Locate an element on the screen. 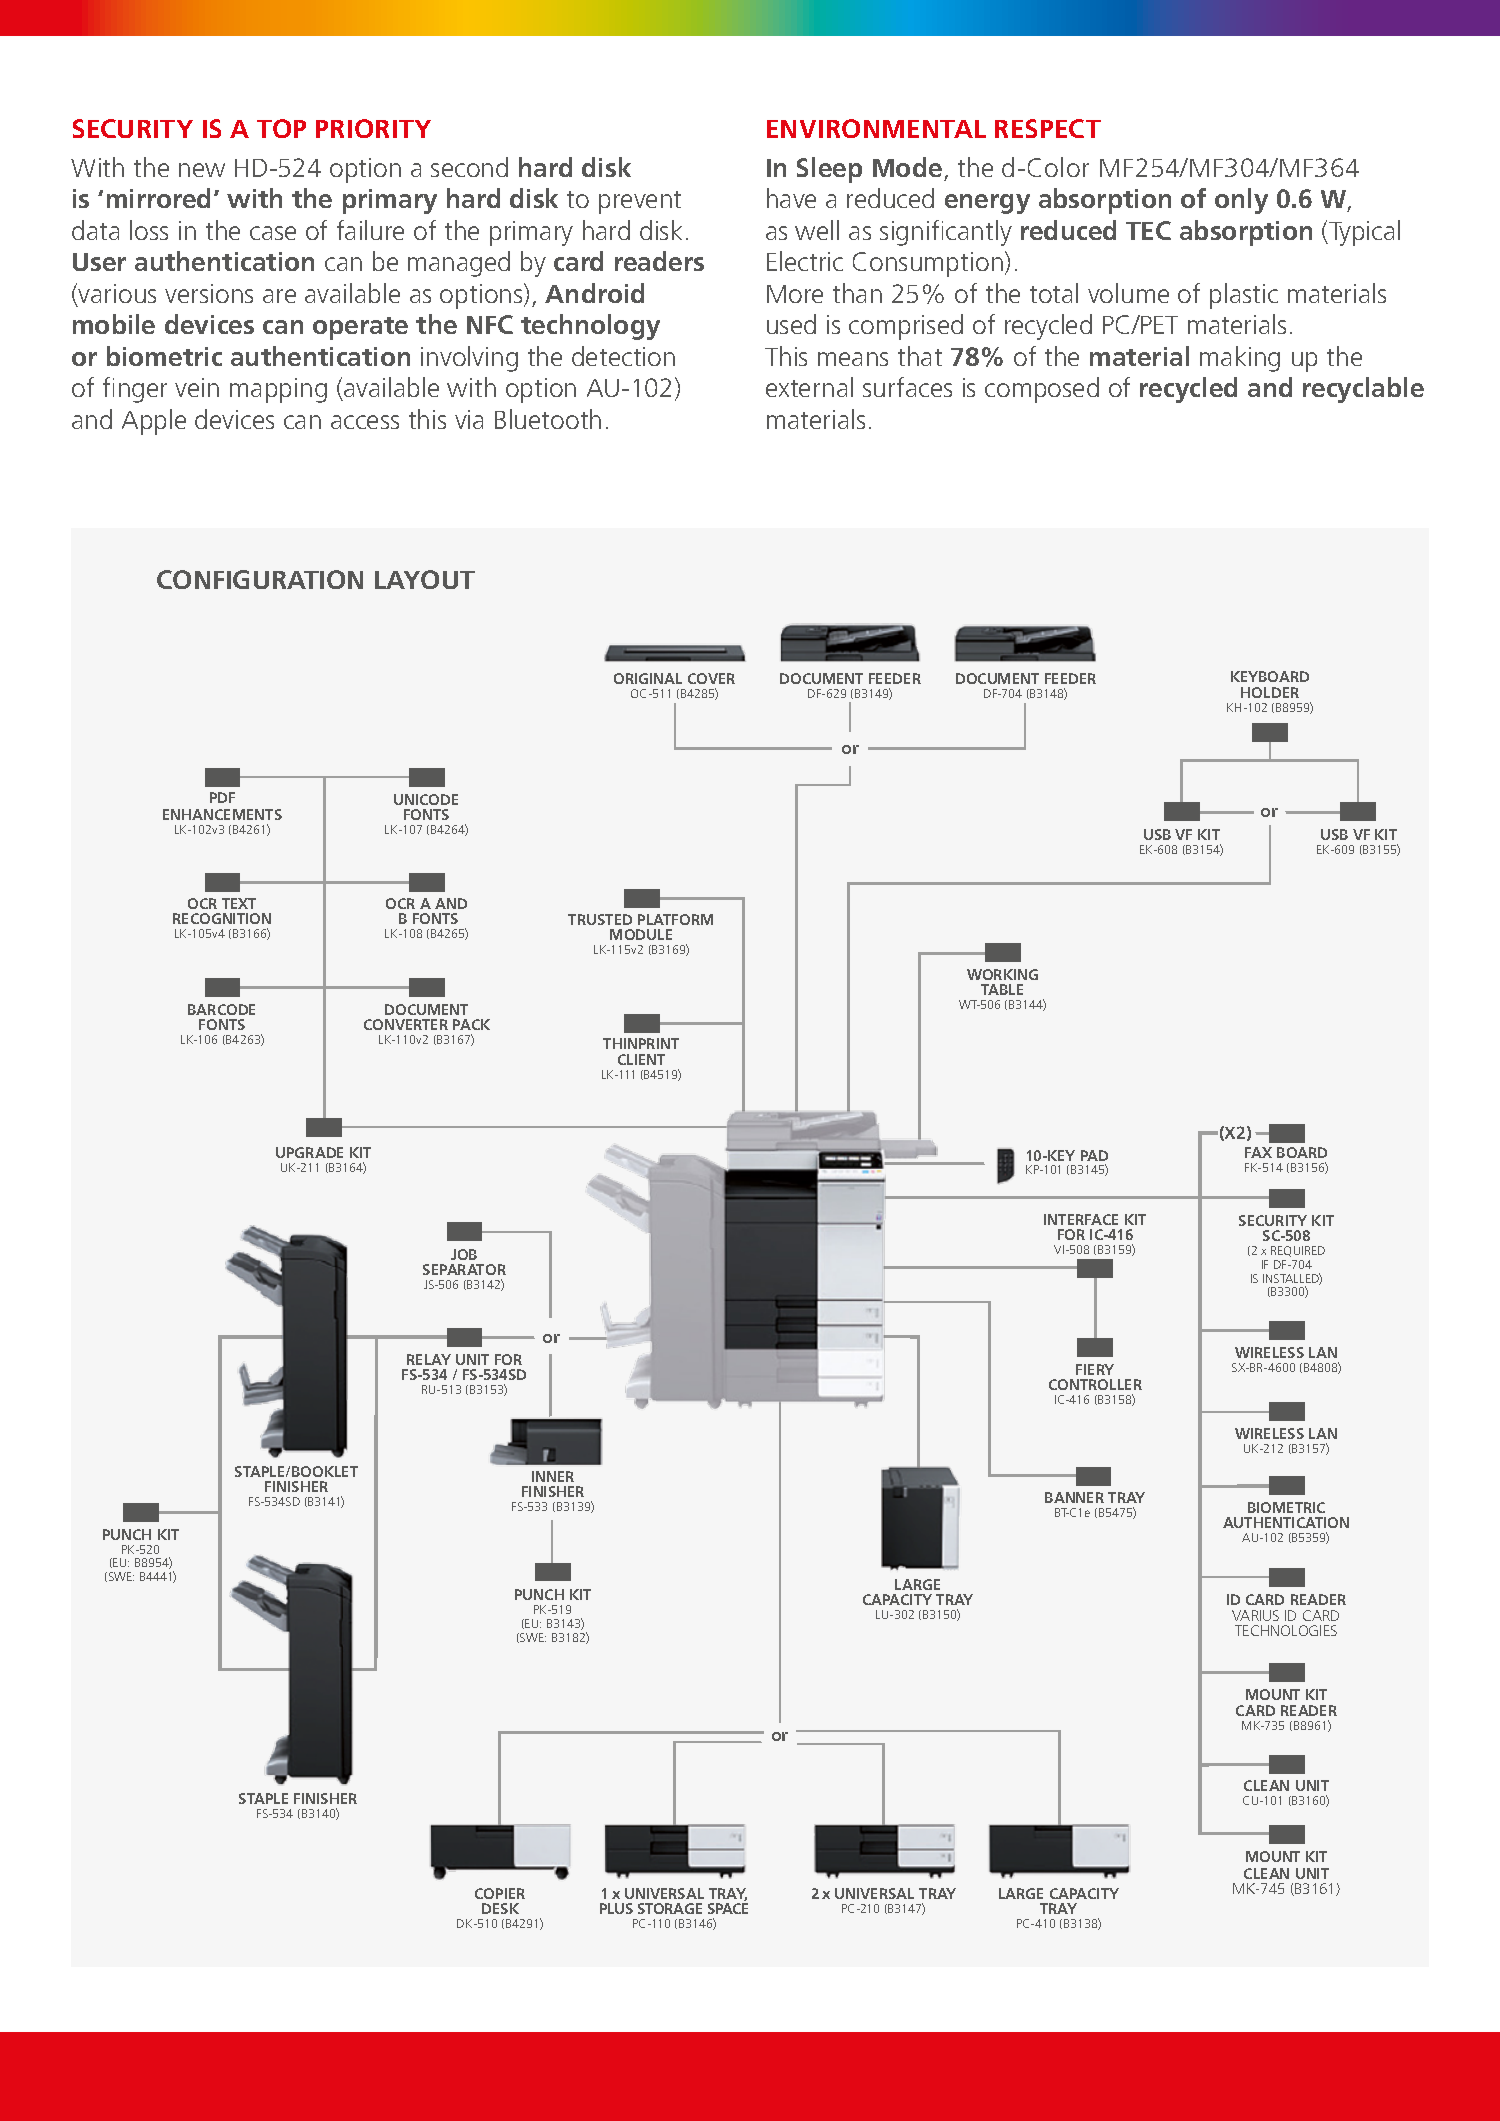 This screenshot has width=1500, height=2121. only is located at coordinates (1241, 201).
